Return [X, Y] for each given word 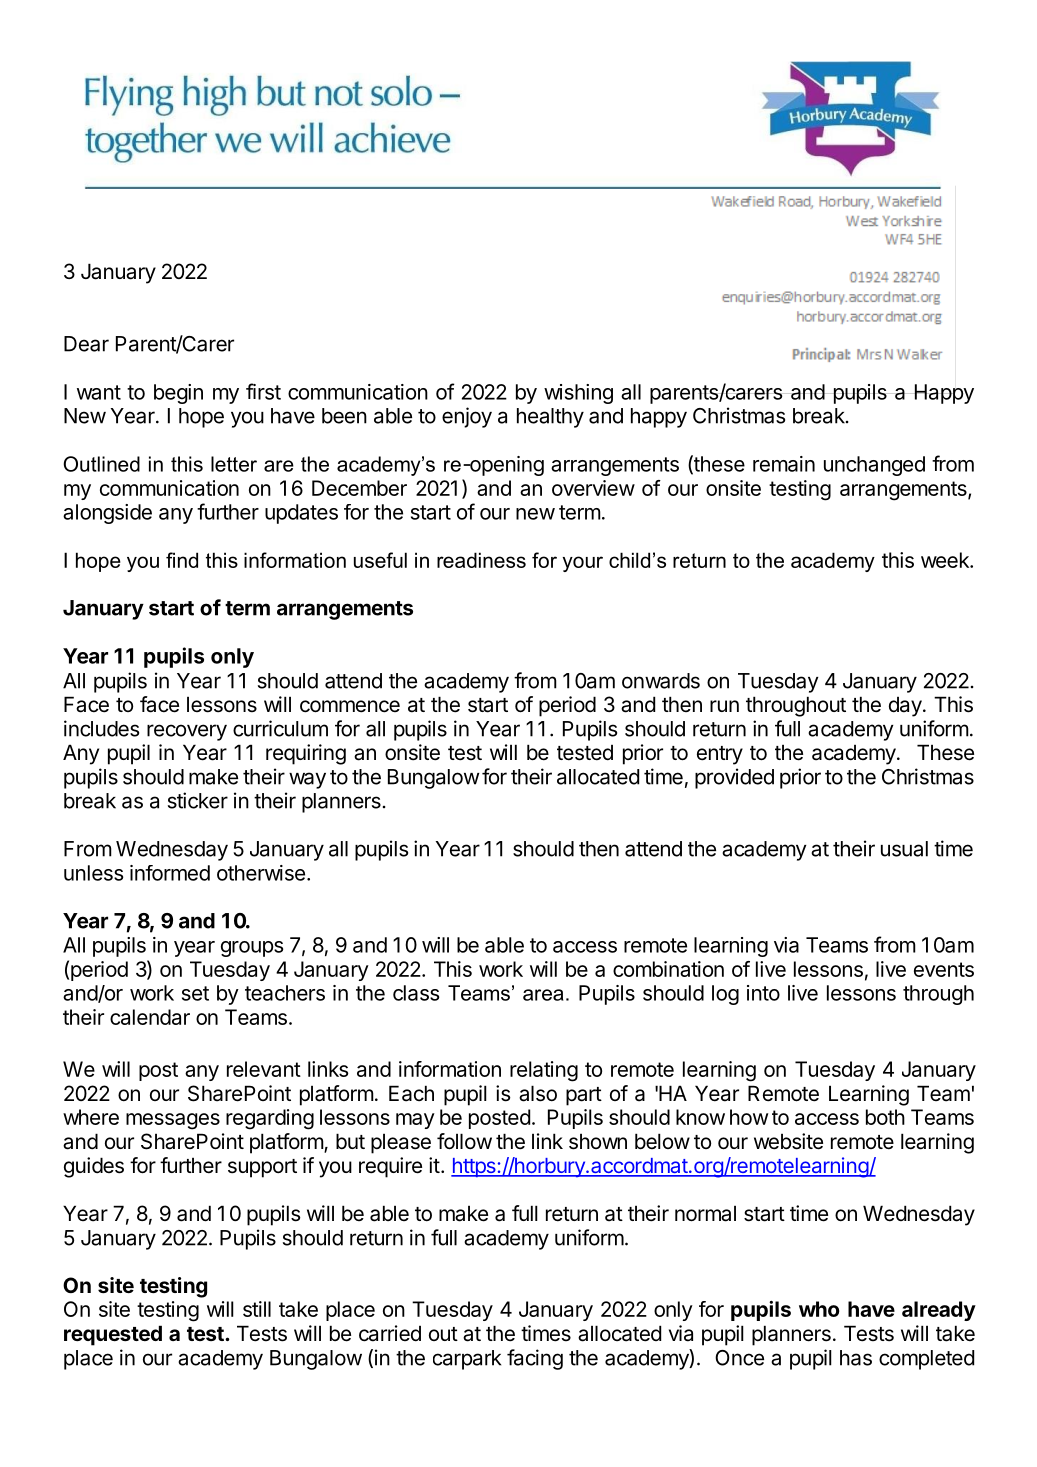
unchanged [874, 466]
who [819, 1309]
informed [170, 873]
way [307, 780]
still [257, 1309]
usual [904, 849]
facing [535, 1359]
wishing [578, 394]
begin [178, 394]
